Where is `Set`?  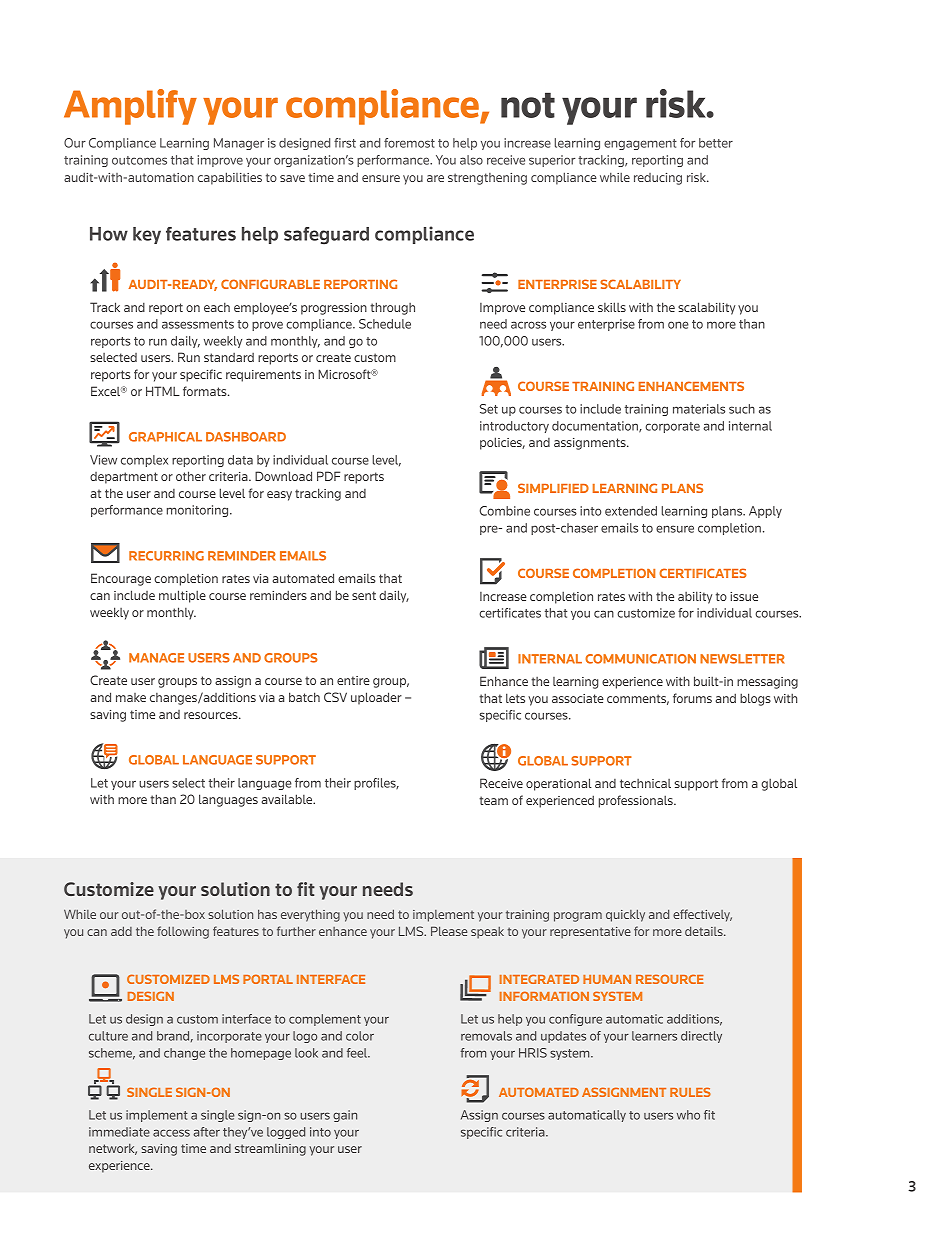
Set is located at coordinates (489, 409).
